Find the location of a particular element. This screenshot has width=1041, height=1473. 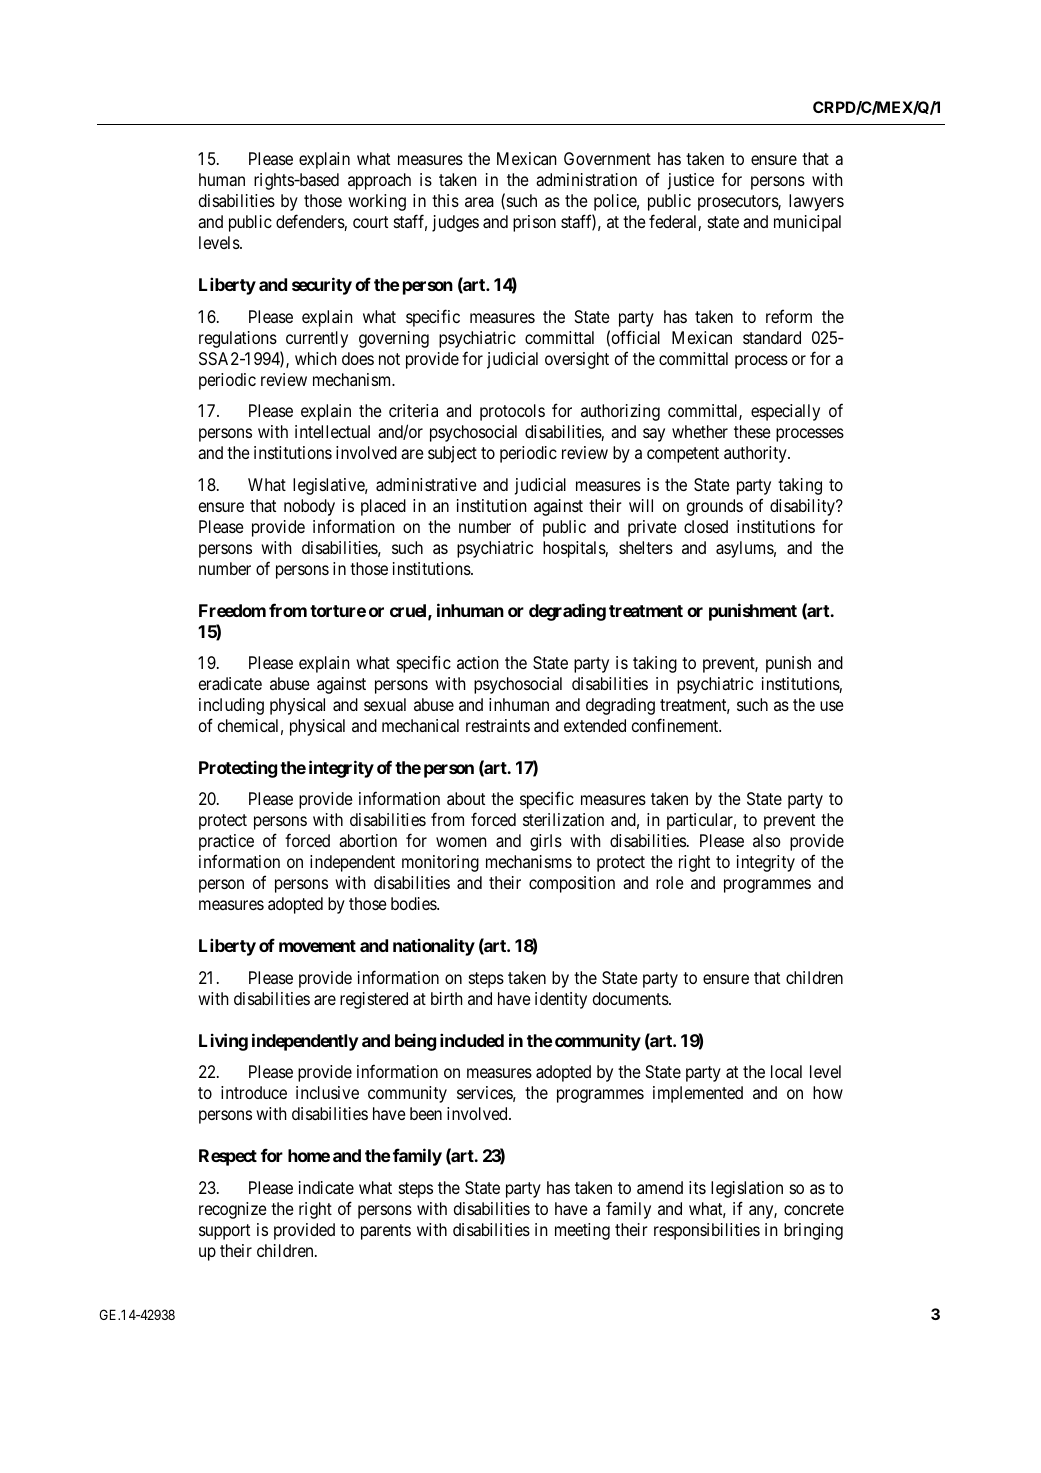

nobody is located at coordinates (309, 507).
